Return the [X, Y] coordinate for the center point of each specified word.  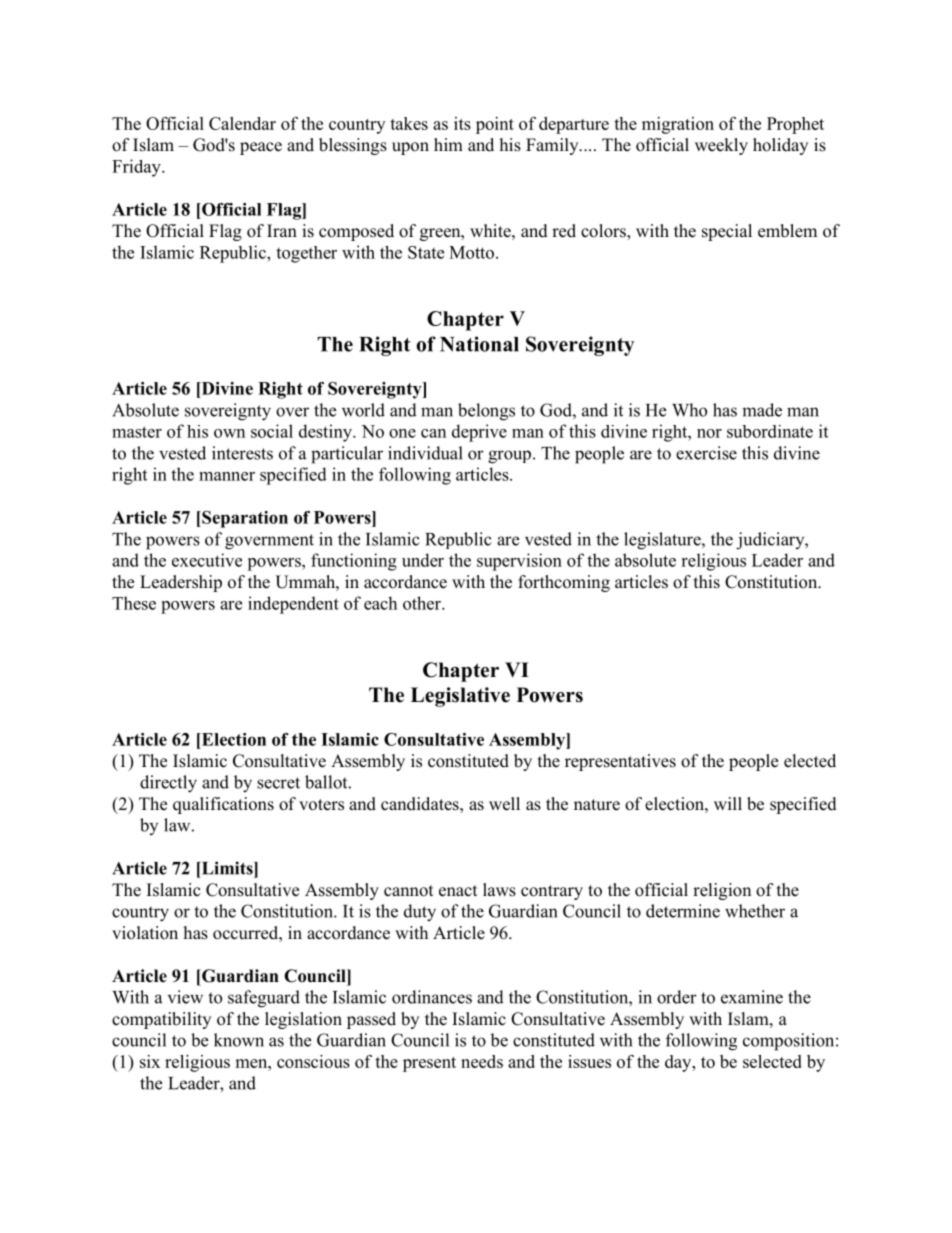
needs [482, 1061]
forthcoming [564, 583]
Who [689, 410]
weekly [721, 146]
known [239, 1040]
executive [207, 560]
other [423, 603]
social [272, 431]
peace [261, 148]
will [728, 803]
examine [752, 997]
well [504, 804]
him [448, 144]
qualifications [223, 805]
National [479, 344]
